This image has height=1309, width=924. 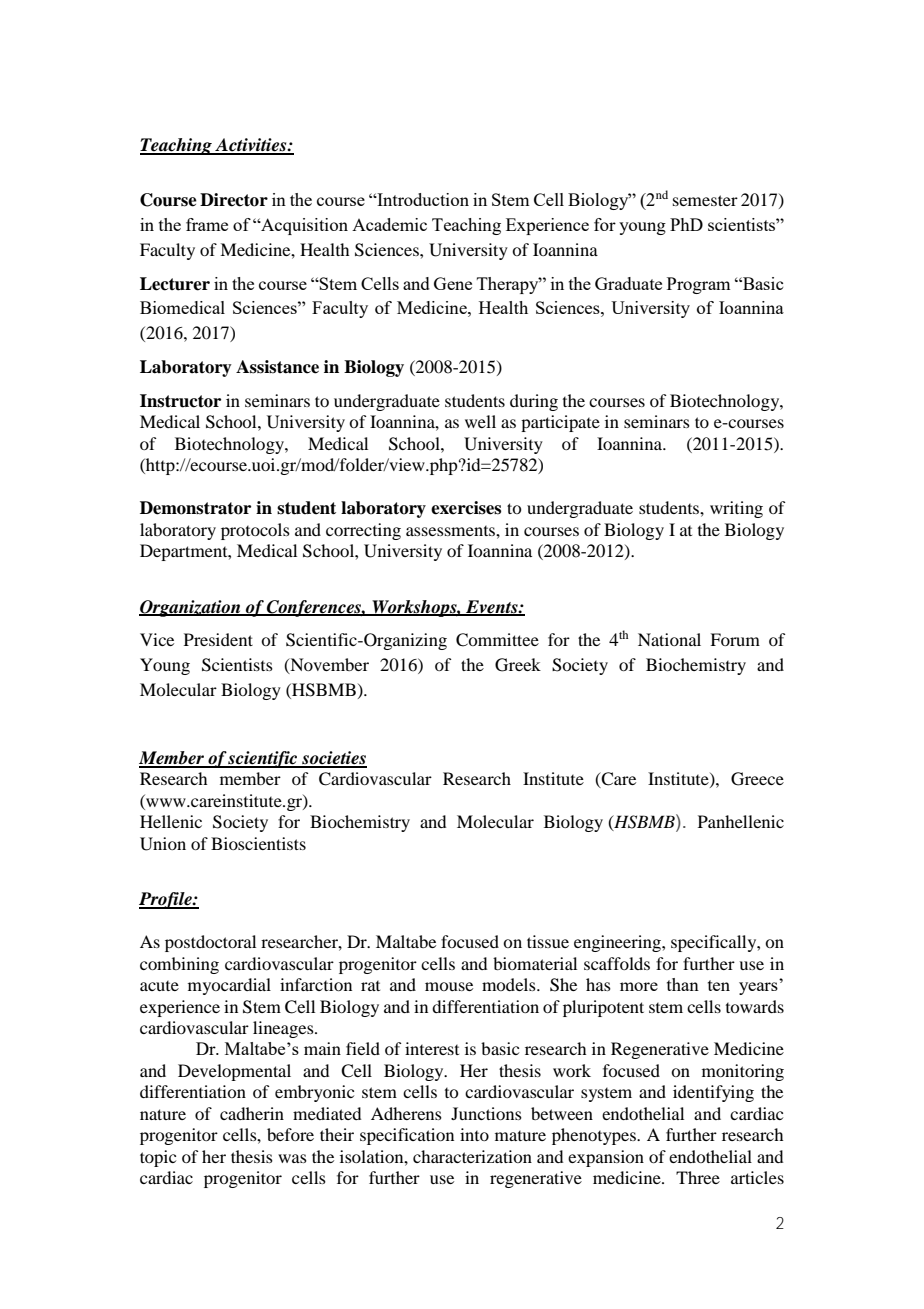 I want to click on mouse, so click(x=449, y=986).
